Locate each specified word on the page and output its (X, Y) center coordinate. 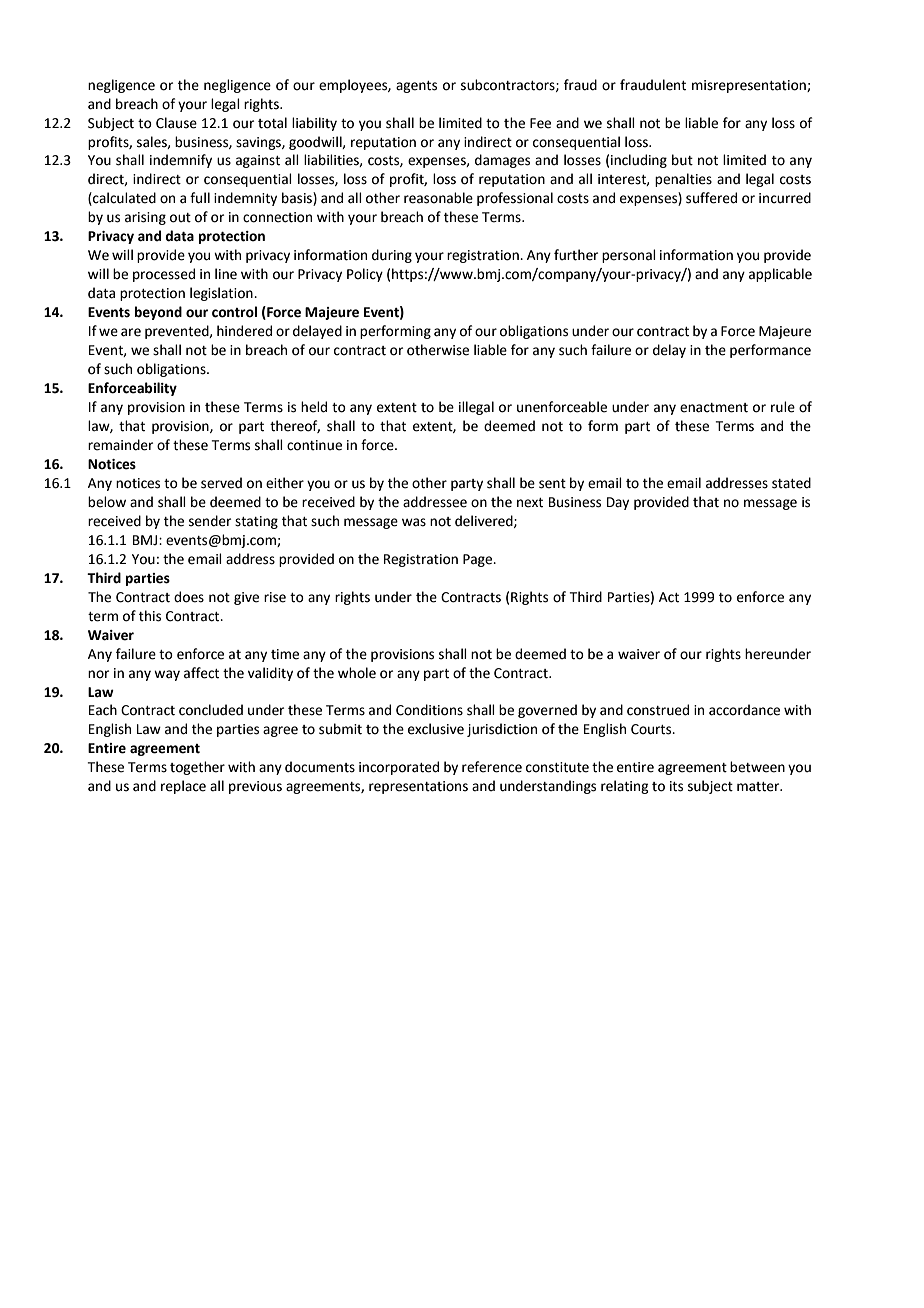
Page (479, 560)
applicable (780, 275)
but (682, 160)
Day (618, 503)
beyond (158, 313)
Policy (365, 275)
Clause (176, 123)
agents (416, 87)
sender (210, 521)
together (197, 768)
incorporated (399, 768)
